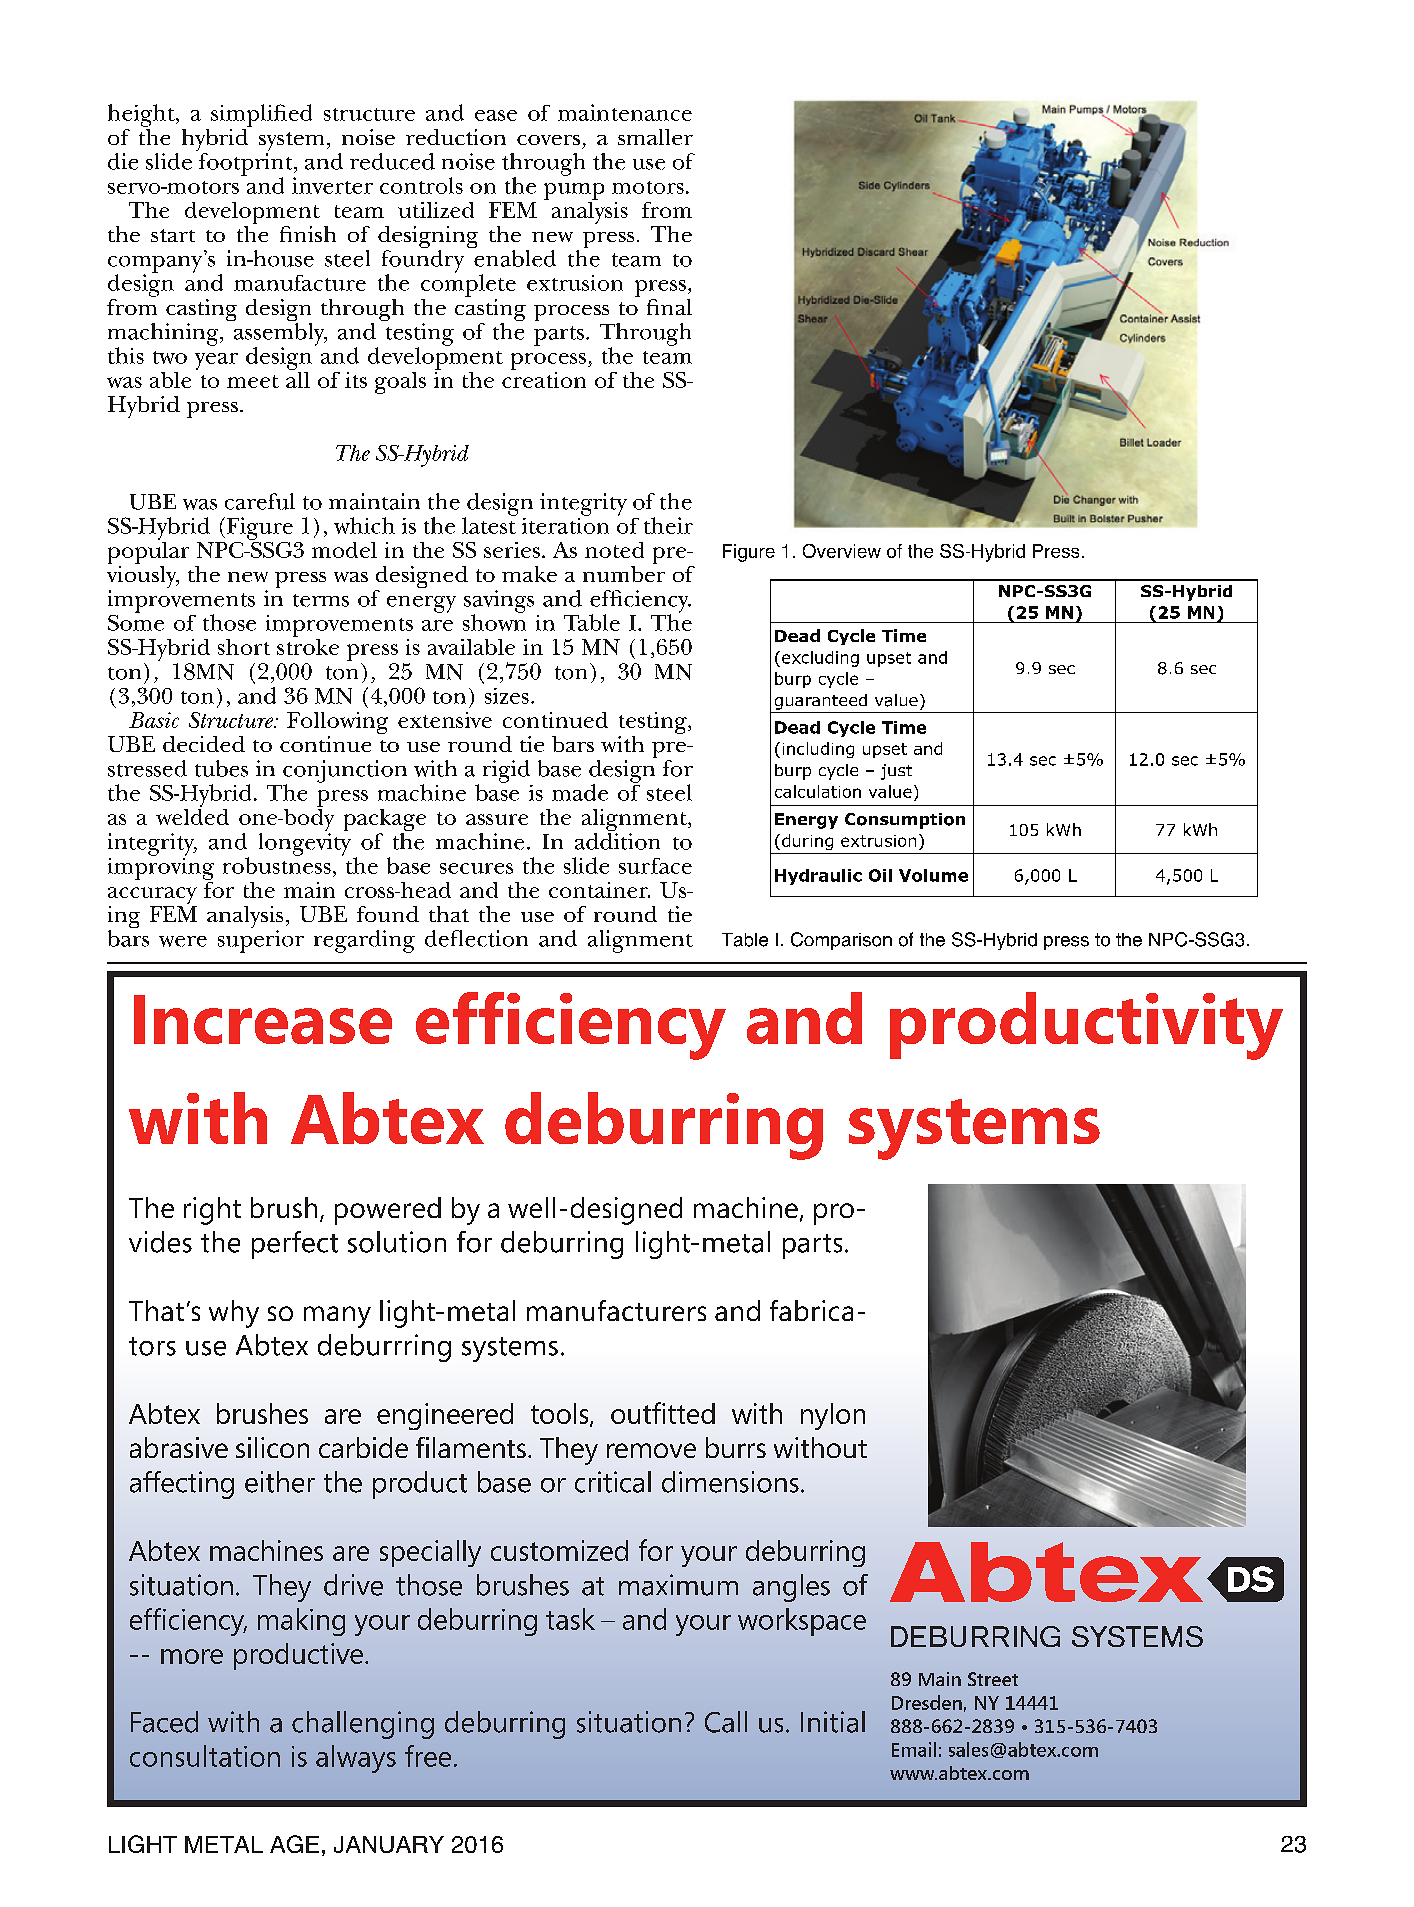  What do you see at coordinates (507, 696) in the image?
I see `sizes` at bounding box center [507, 696].
